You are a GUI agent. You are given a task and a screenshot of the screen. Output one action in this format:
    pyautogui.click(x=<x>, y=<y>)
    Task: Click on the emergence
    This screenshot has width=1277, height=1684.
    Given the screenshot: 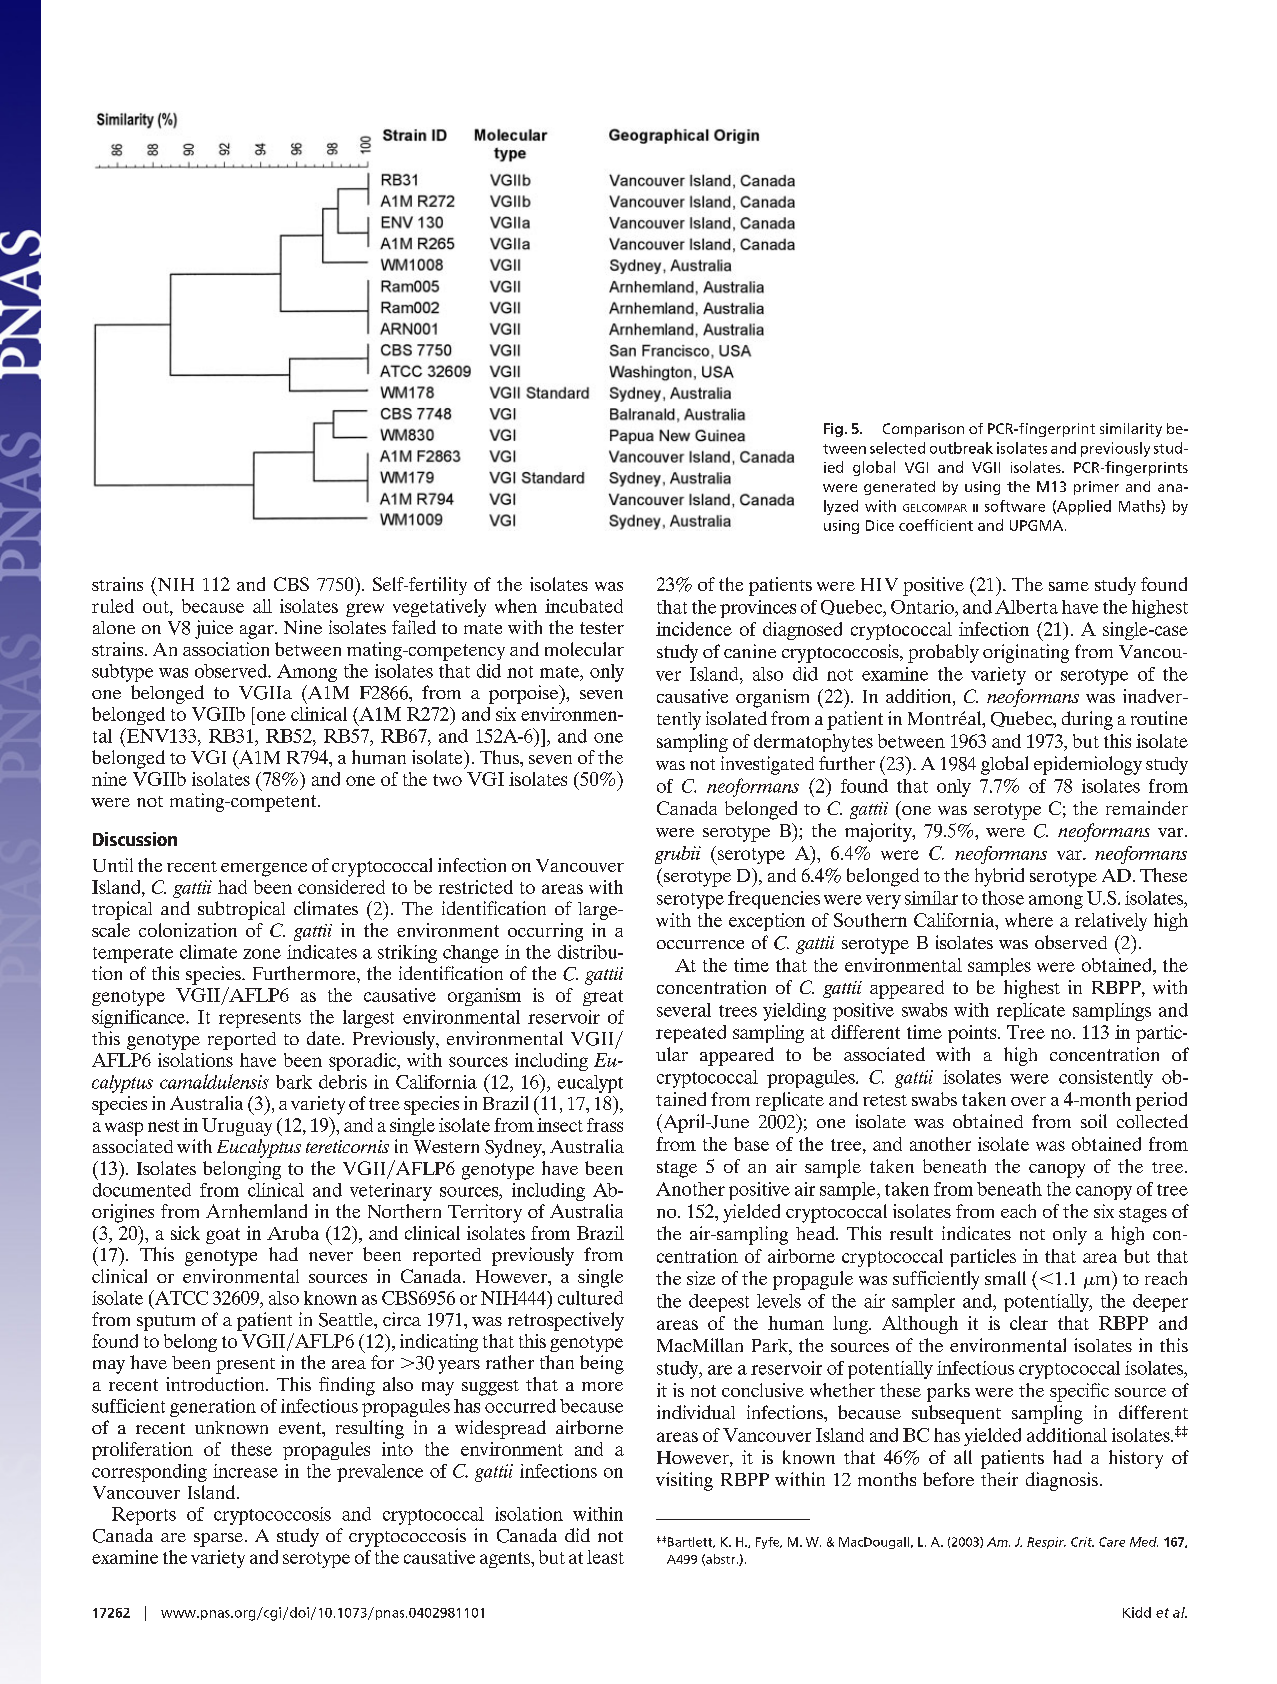 What is the action you would take?
    pyautogui.click(x=264, y=870)
